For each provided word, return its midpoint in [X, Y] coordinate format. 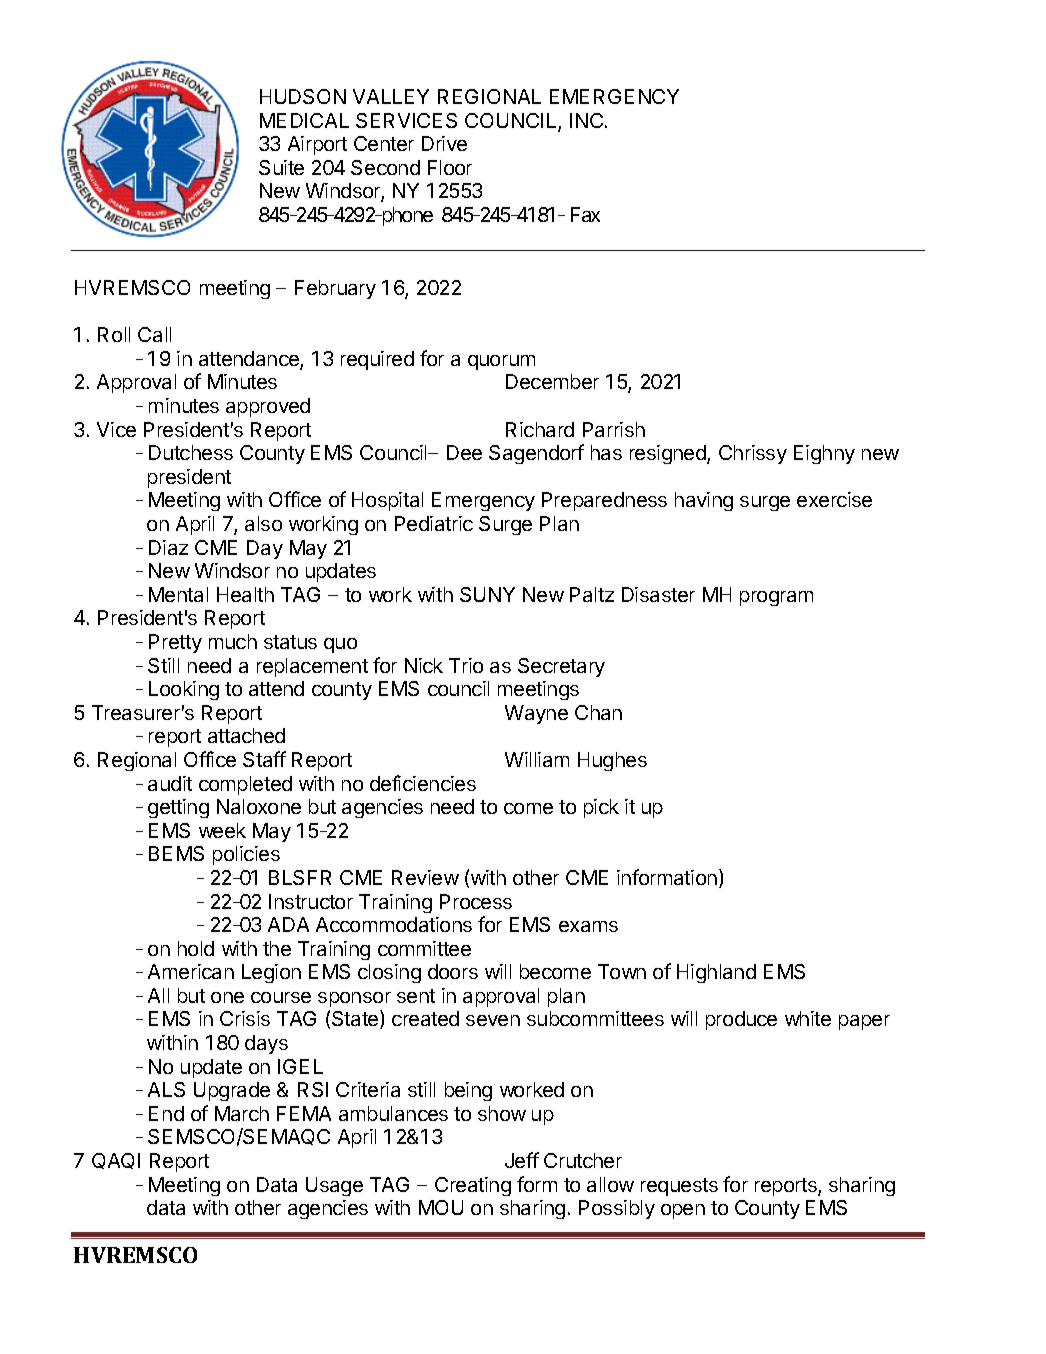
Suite [281, 167]
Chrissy [753, 454]
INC [586, 120]
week [222, 830]
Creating [473, 1186]
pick [601, 808]
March [242, 1113]
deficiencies [423, 783]
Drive [444, 143]
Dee [464, 452]
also [263, 523]
